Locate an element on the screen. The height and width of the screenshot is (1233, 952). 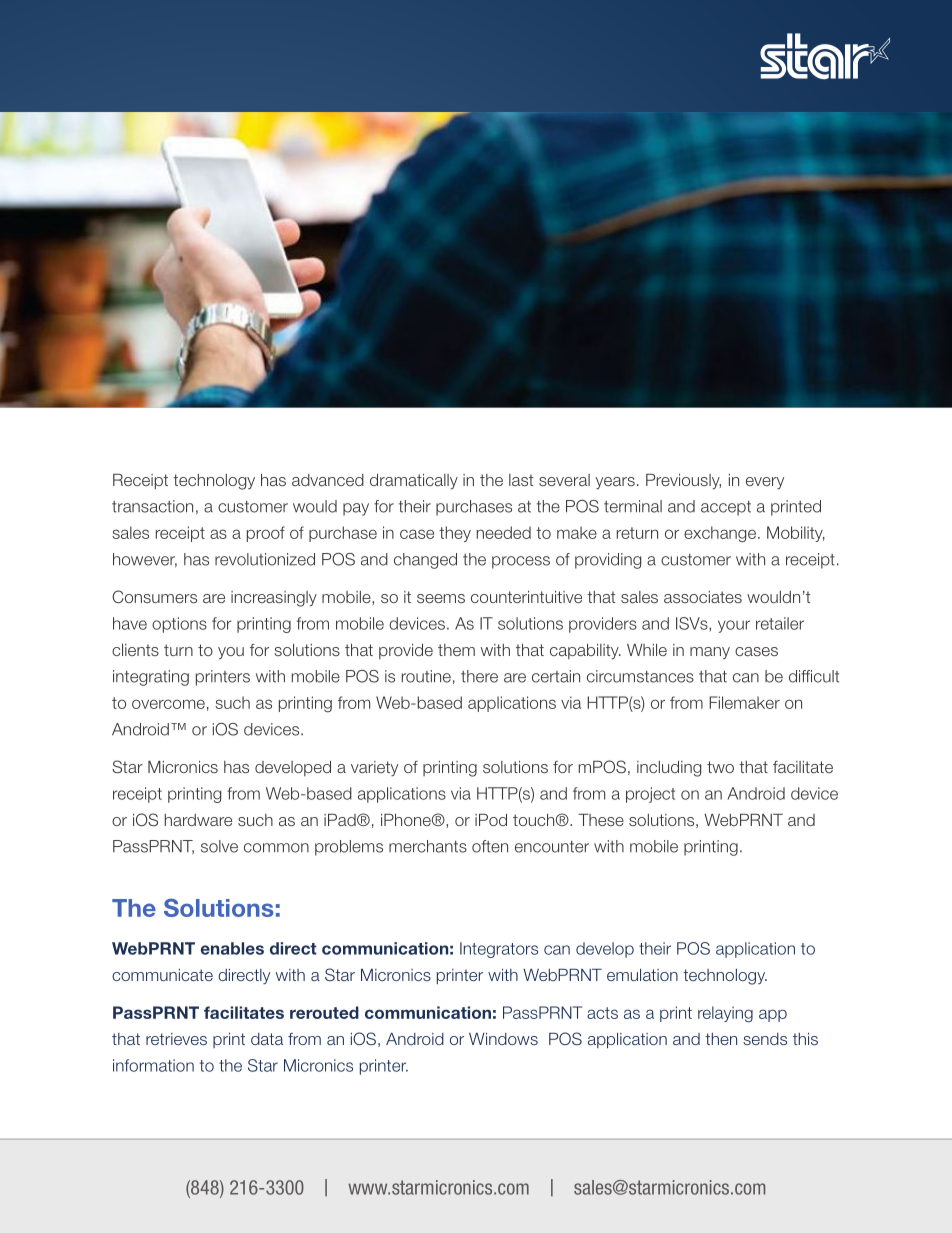
transaction is located at coordinates (152, 506).
